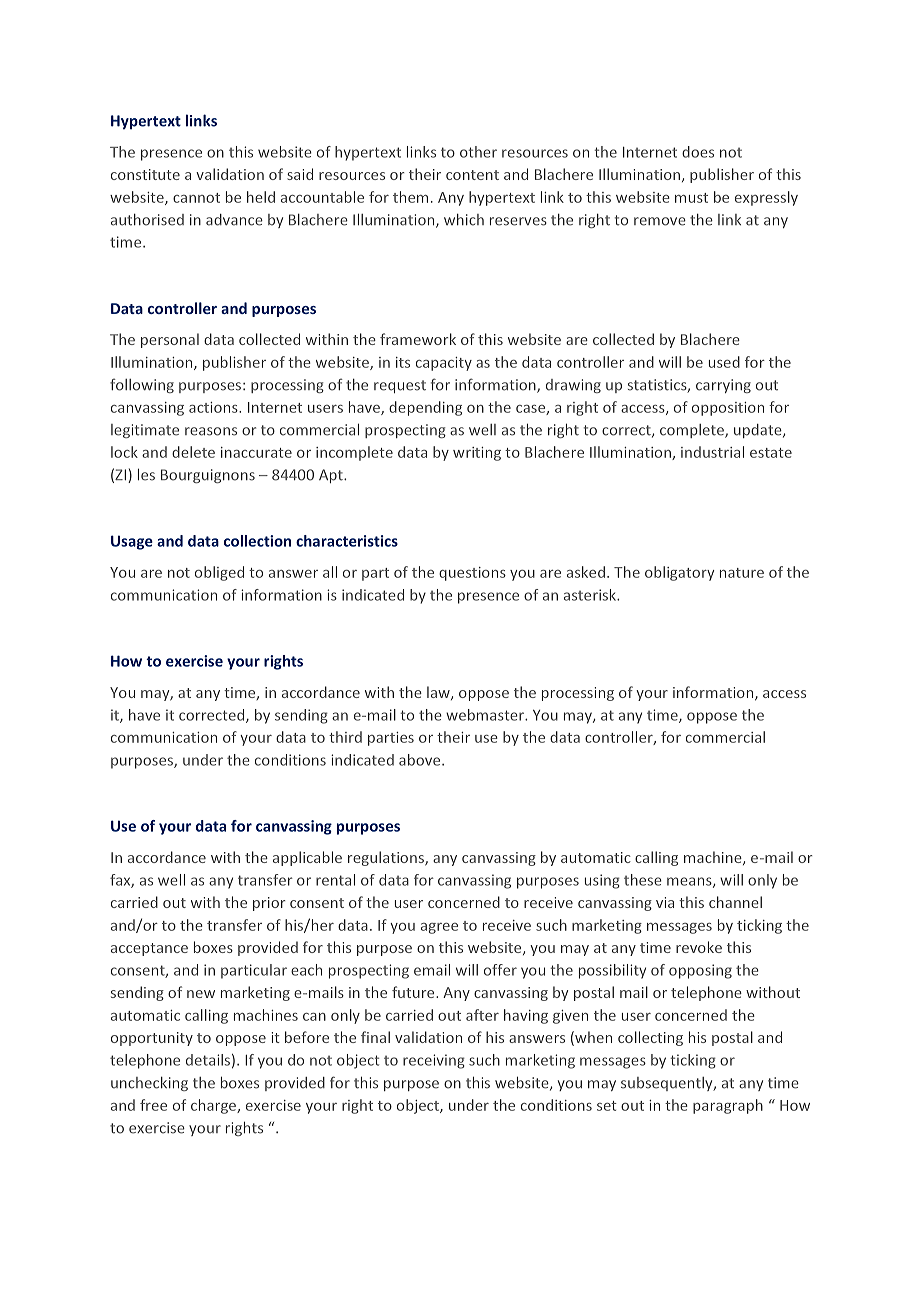 The image size is (924, 1308). Describe the element at coordinates (472, 175) in the screenshot. I see `content` at that location.
